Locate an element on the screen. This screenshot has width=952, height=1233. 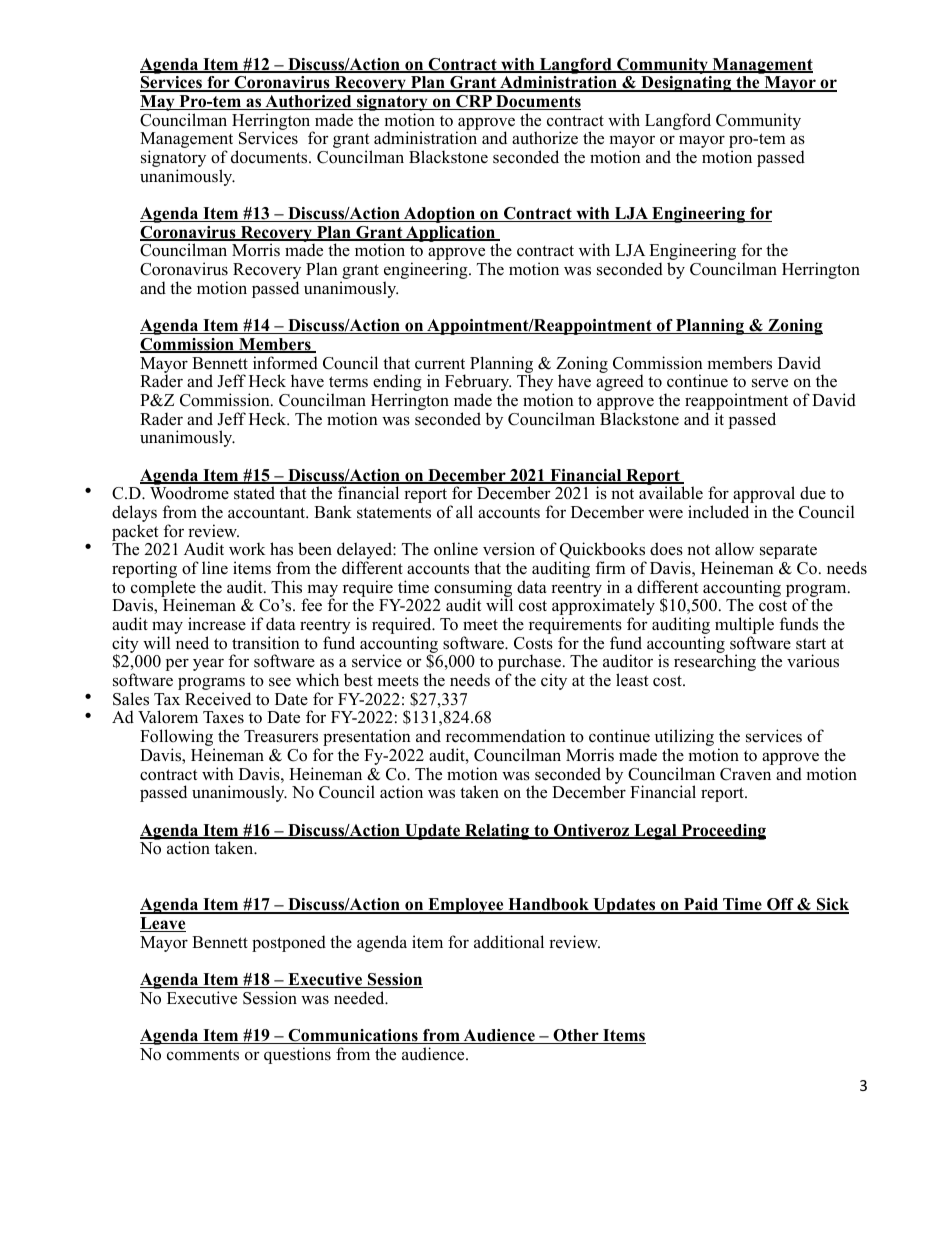
February is located at coordinates (478, 384).
